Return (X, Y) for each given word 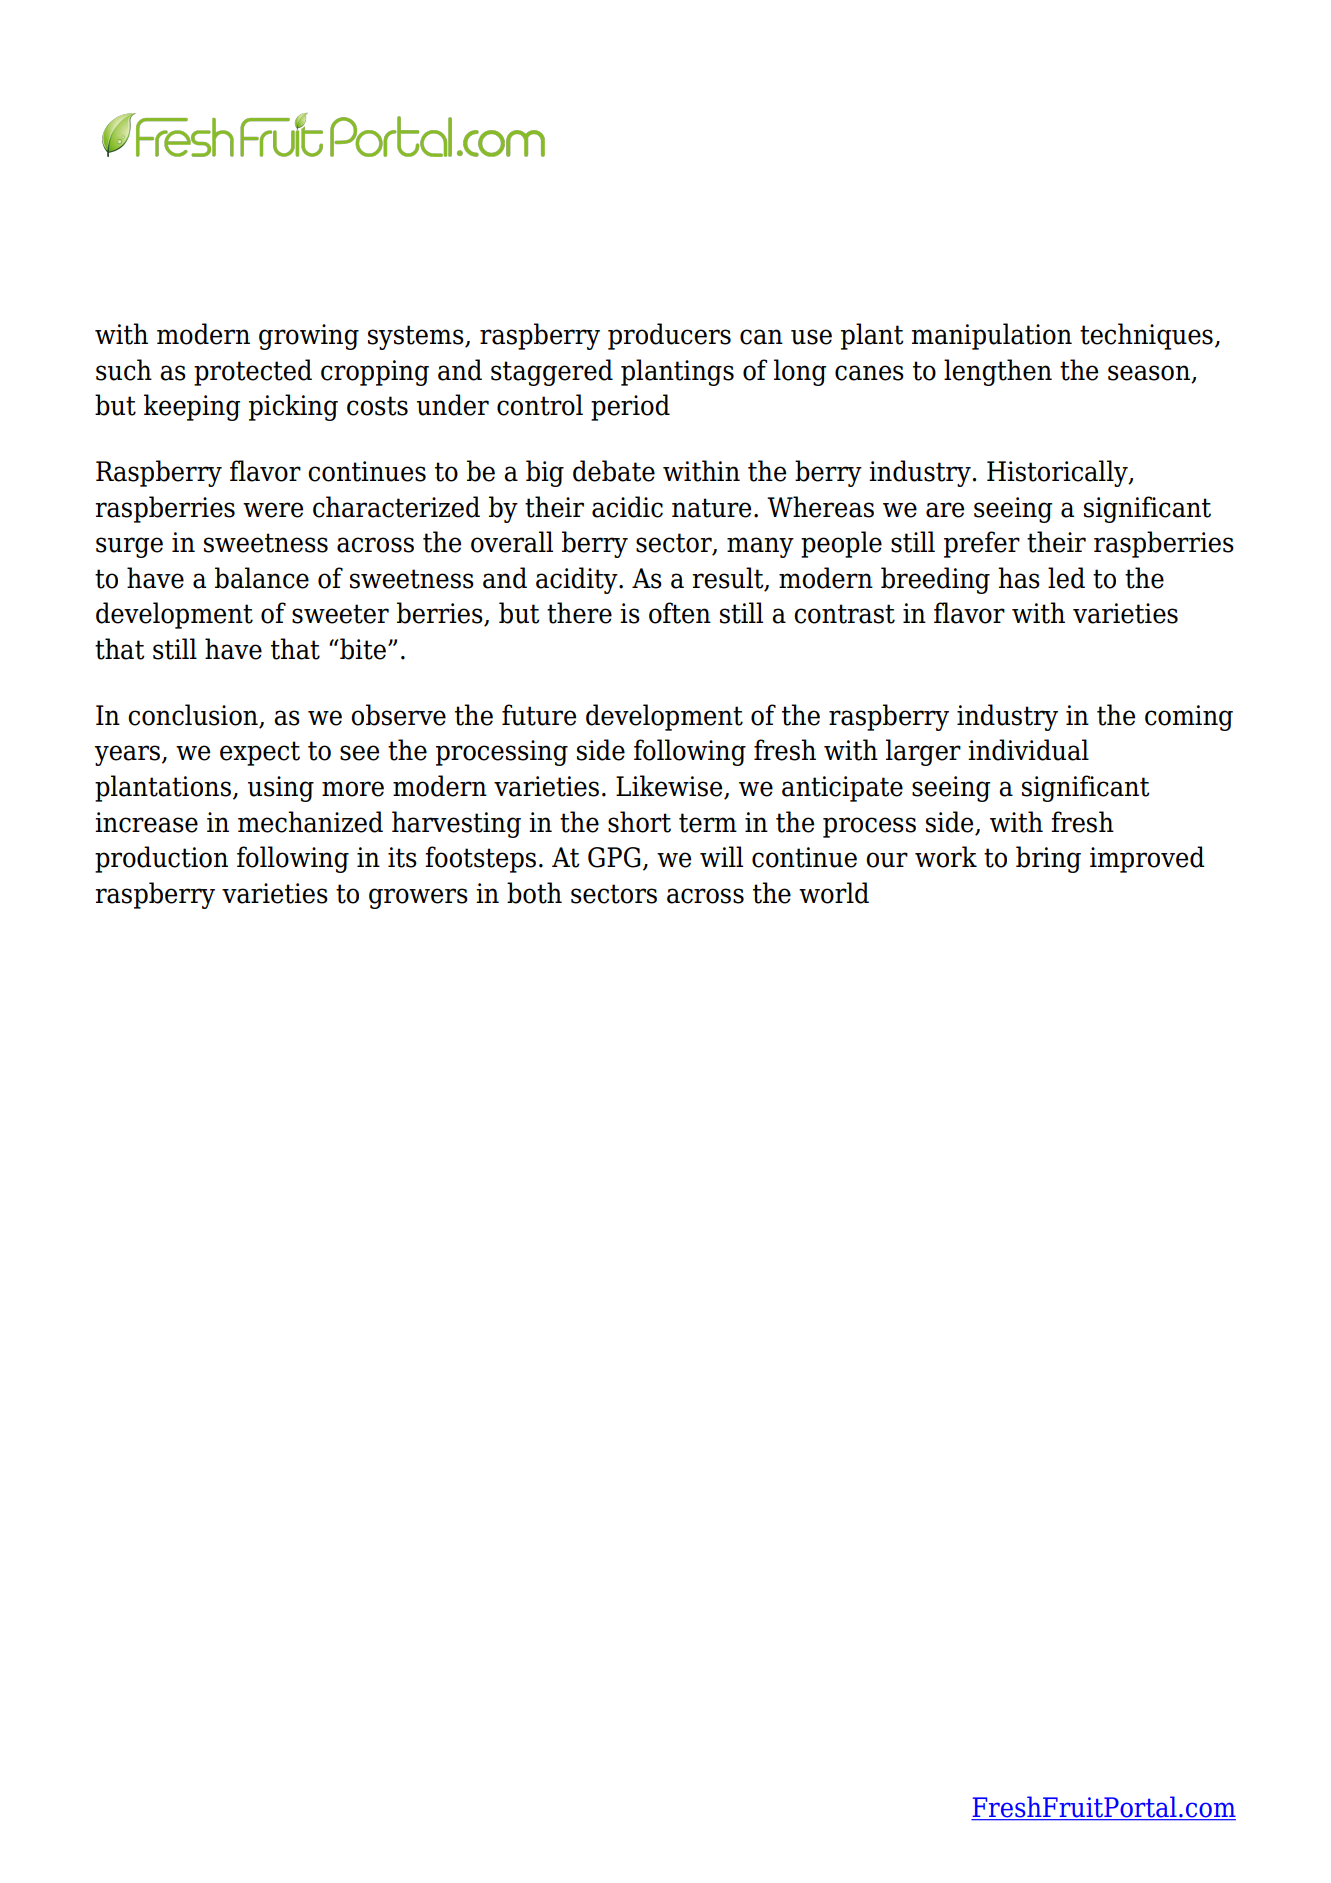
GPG (614, 857)
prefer (982, 544)
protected (253, 372)
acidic (627, 507)
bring (1048, 859)
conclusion (194, 716)
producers (669, 336)
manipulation (991, 336)
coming (1189, 718)
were (273, 510)
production (161, 859)
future (539, 715)
